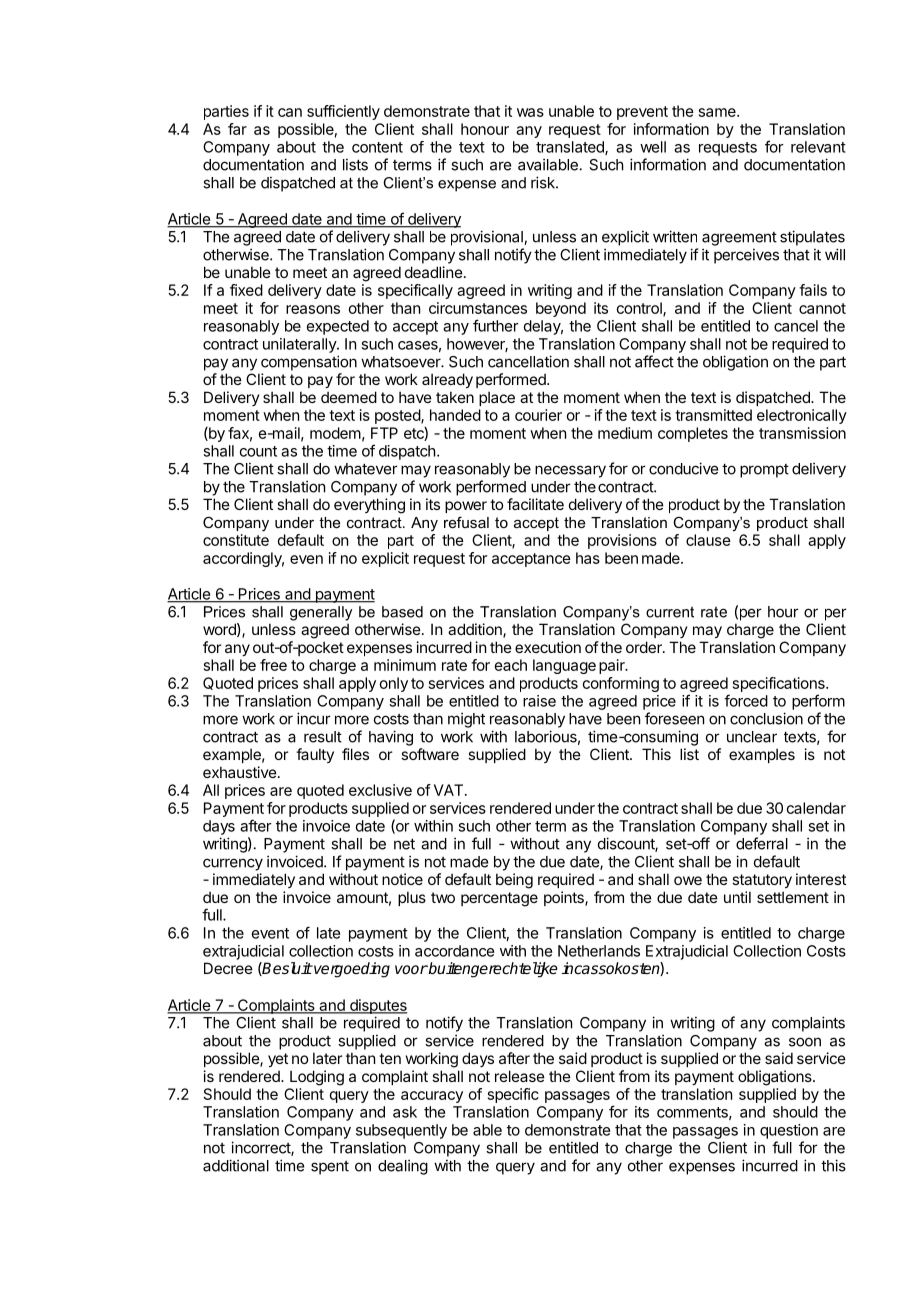 This image has width=924, height=1307. What do you see at coordinates (783, 612) in the image?
I see `hour` at bounding box center [783, 612].
